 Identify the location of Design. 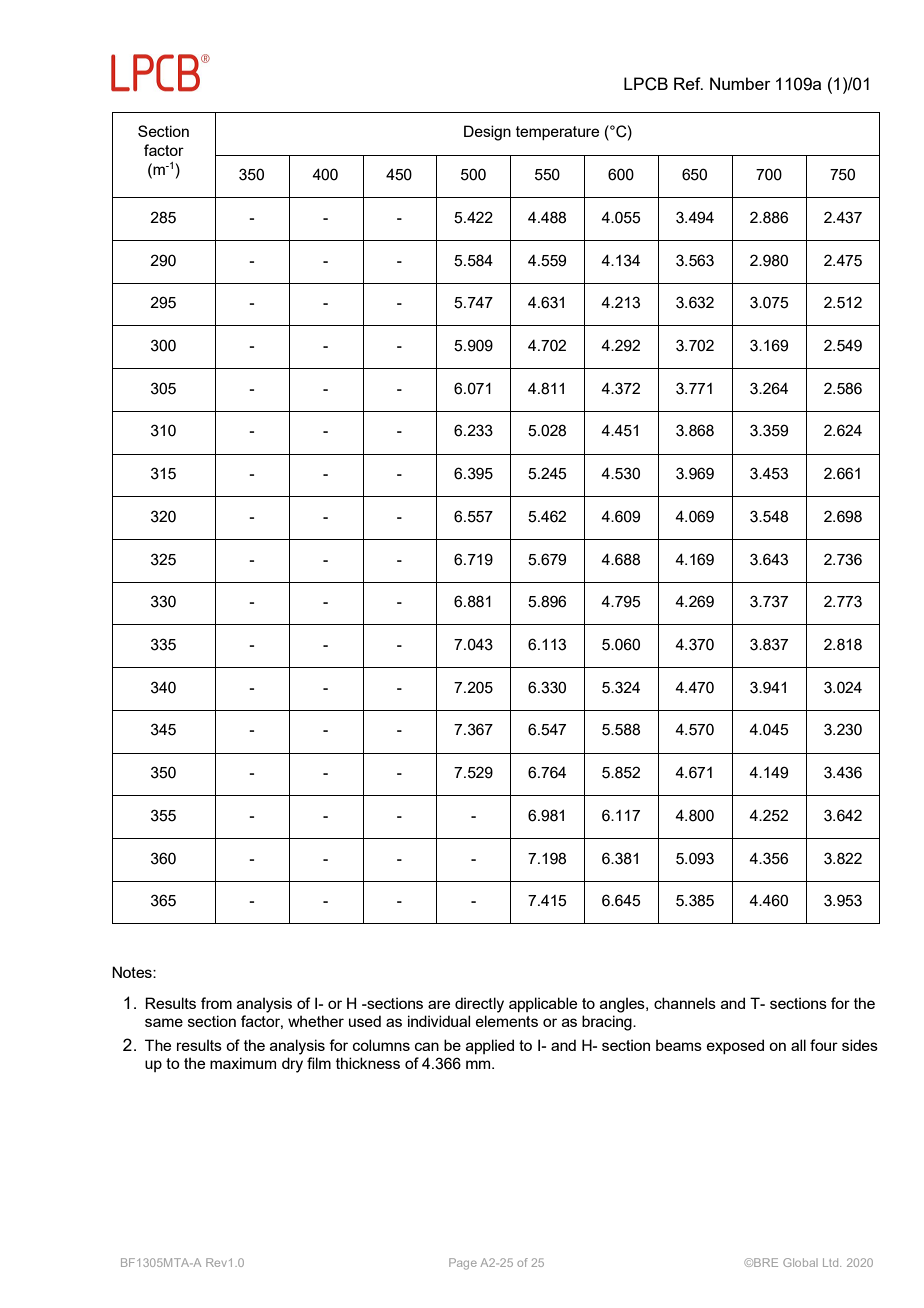
(487, 133).
